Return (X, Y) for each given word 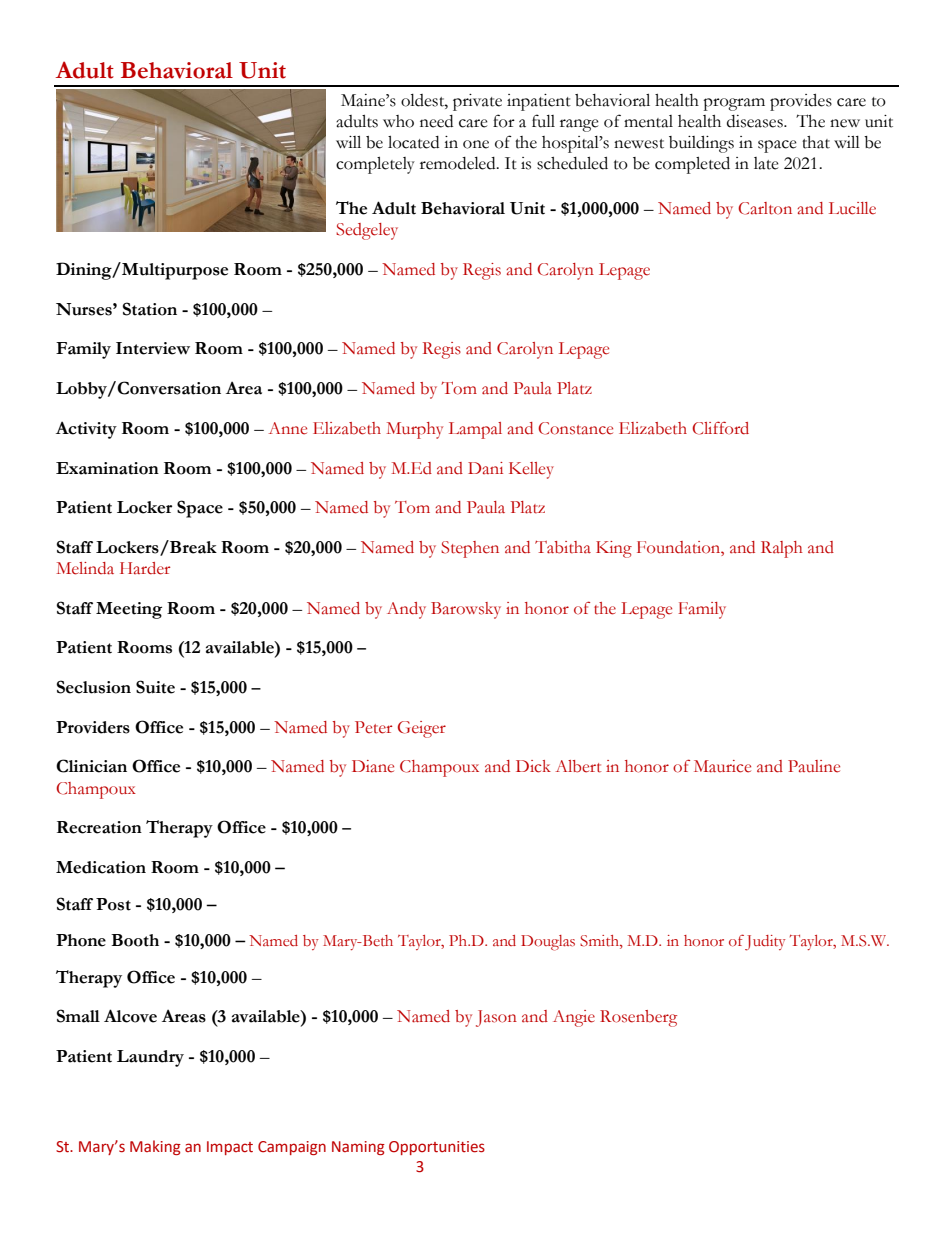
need (436, 121)
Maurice (722, 766)
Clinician (91, 766)
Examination (107, 468)
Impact (230, 1148)
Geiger (422, 729)
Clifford (720, 428)
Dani (485, 468)
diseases (756, 121)
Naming (358, 1148)
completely (375, 165)
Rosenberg (638, 1018)
